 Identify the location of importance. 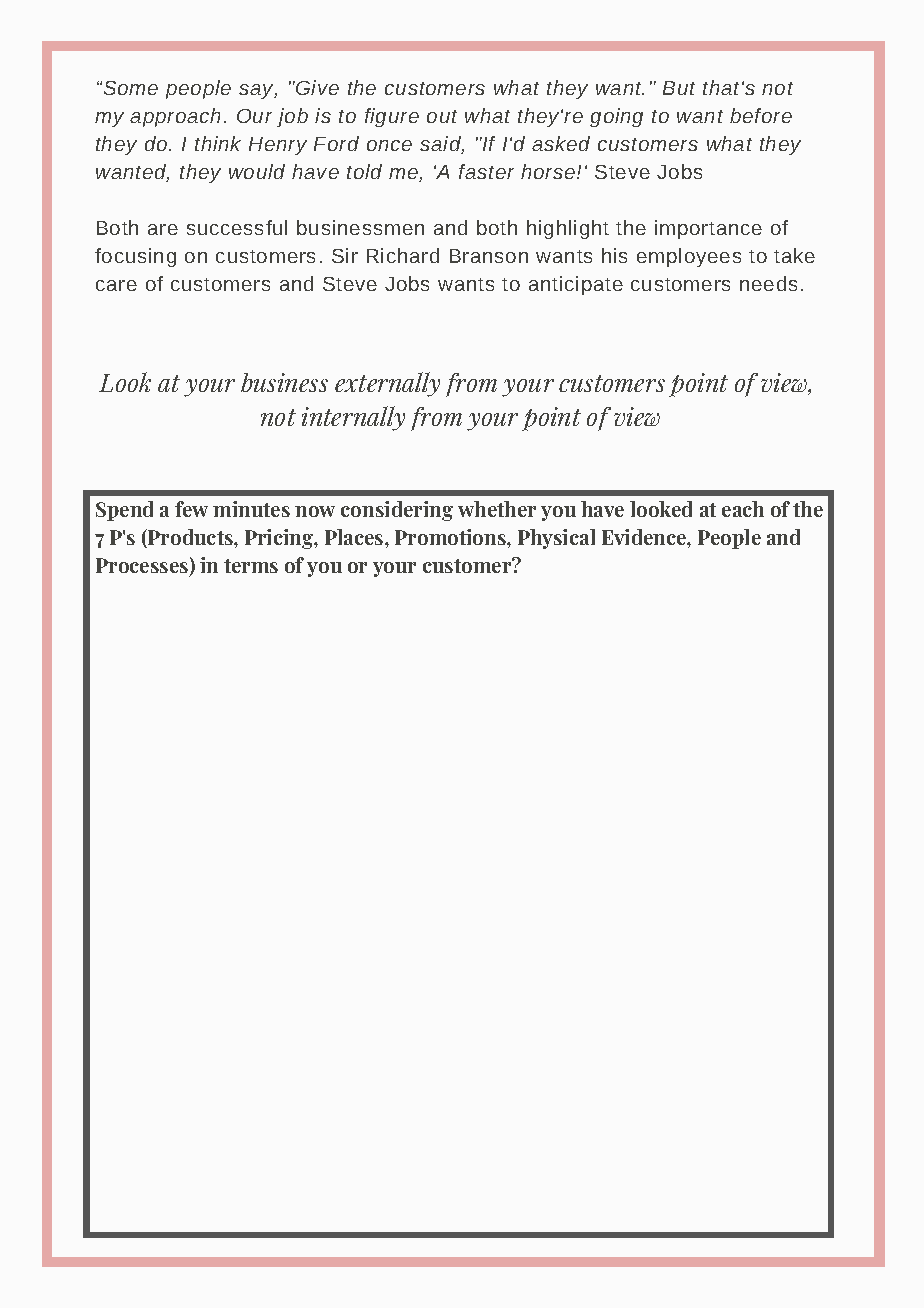
(708, 229).
